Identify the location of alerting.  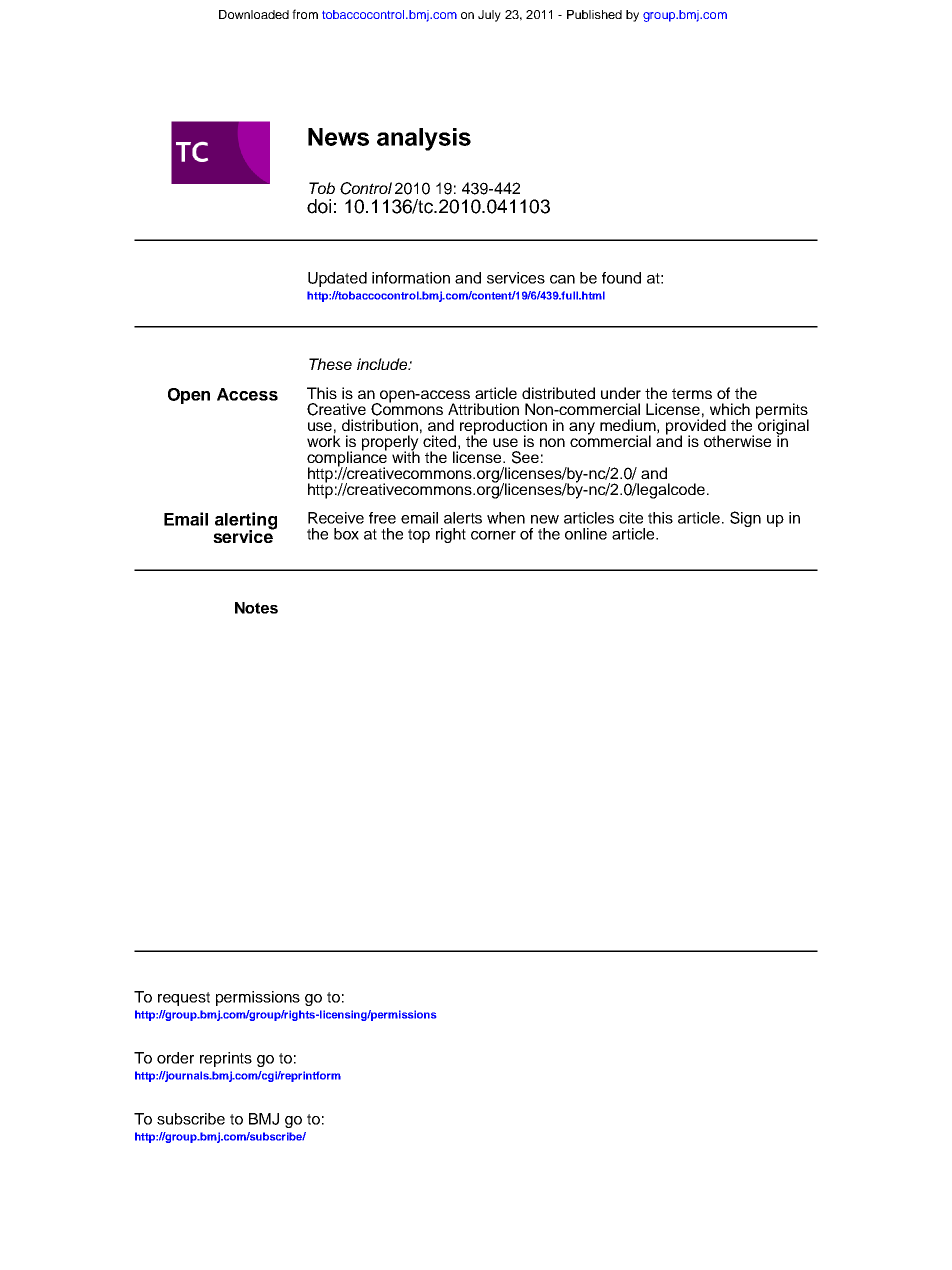
(246, 522).
